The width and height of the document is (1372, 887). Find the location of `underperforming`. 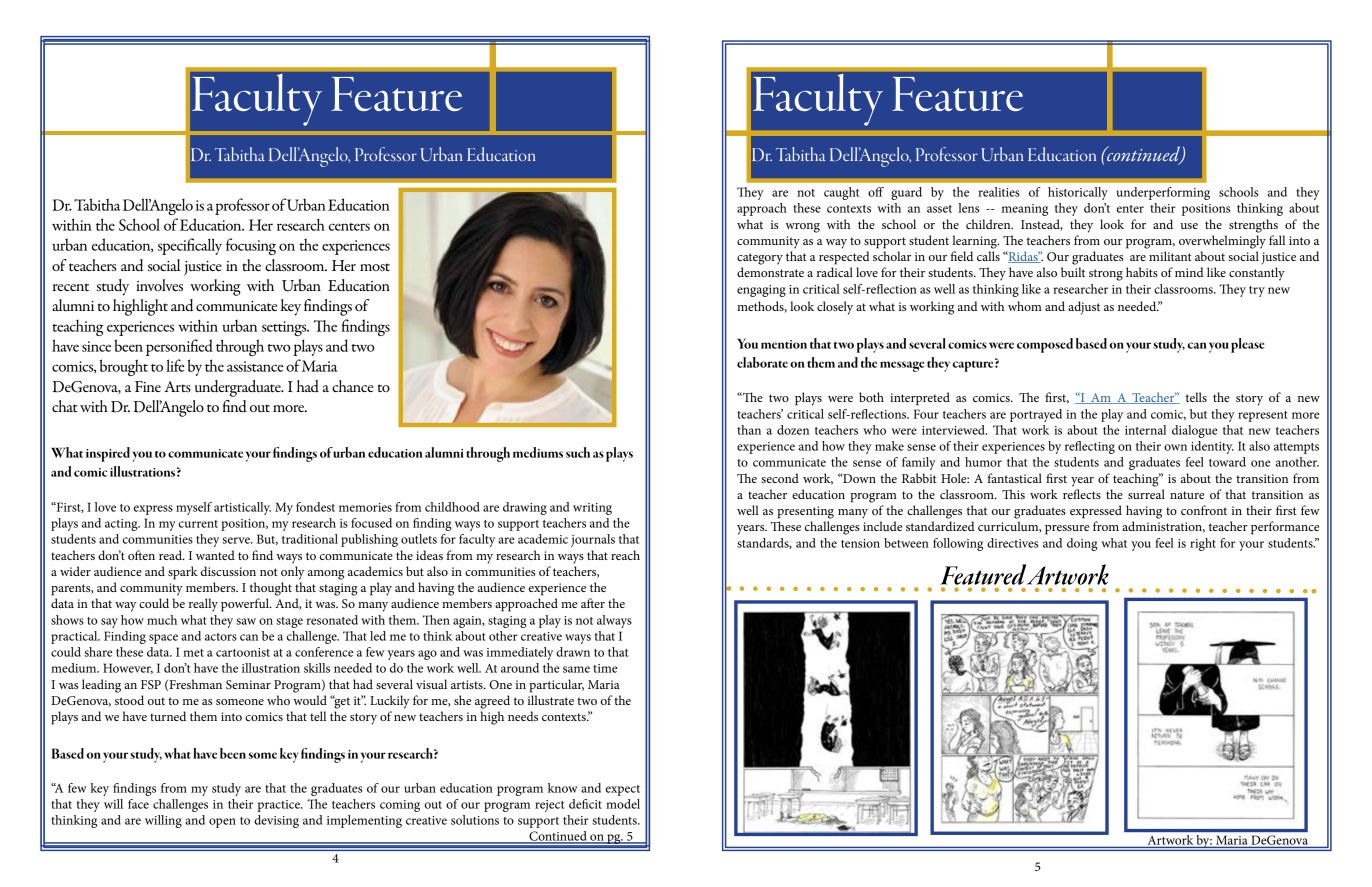

underperforming is located at coordinates (1163, 193).
